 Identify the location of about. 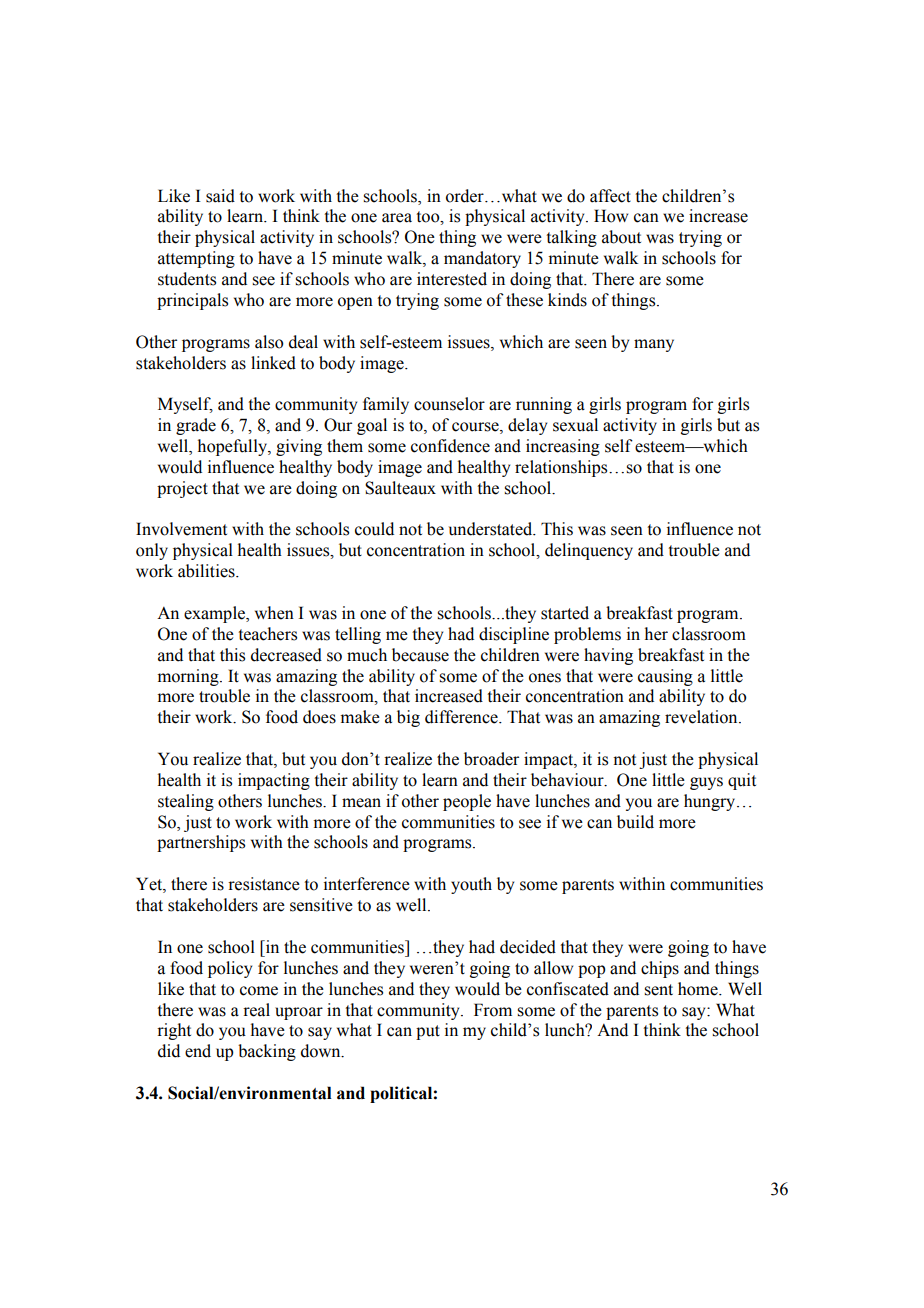
(621, 237).
